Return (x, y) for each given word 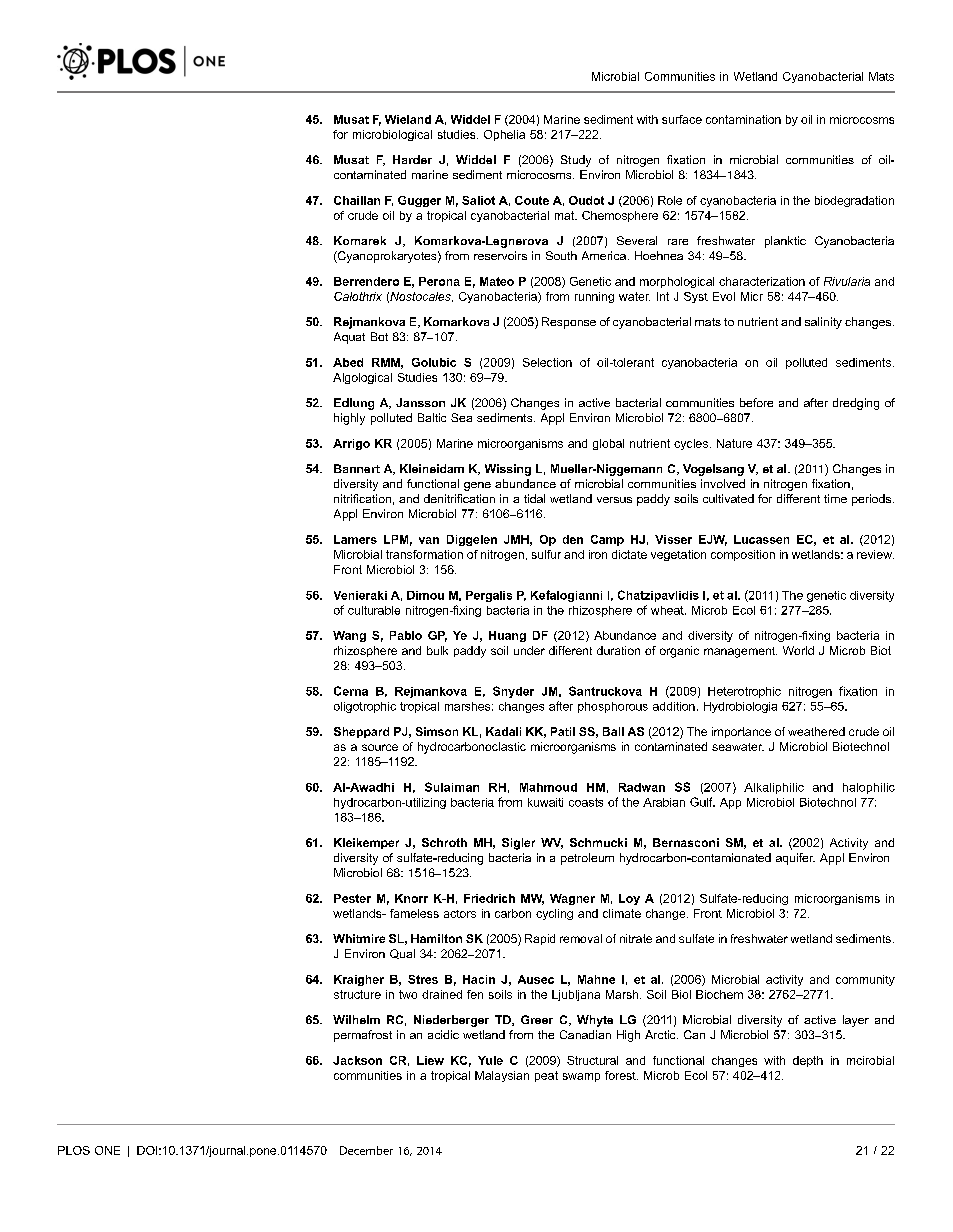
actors (460, 914)
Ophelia (504, 135)
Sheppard (361, 732)
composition (743, 555)
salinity (823, 323)
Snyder (513, 692)
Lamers (355, 539)
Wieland (408, 119)
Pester (352, 898)
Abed (348, 362)
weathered (816, 731)
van (429, 540)
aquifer (795, 859)
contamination (743, 119)
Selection (547, 362)
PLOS (74, 1150)
